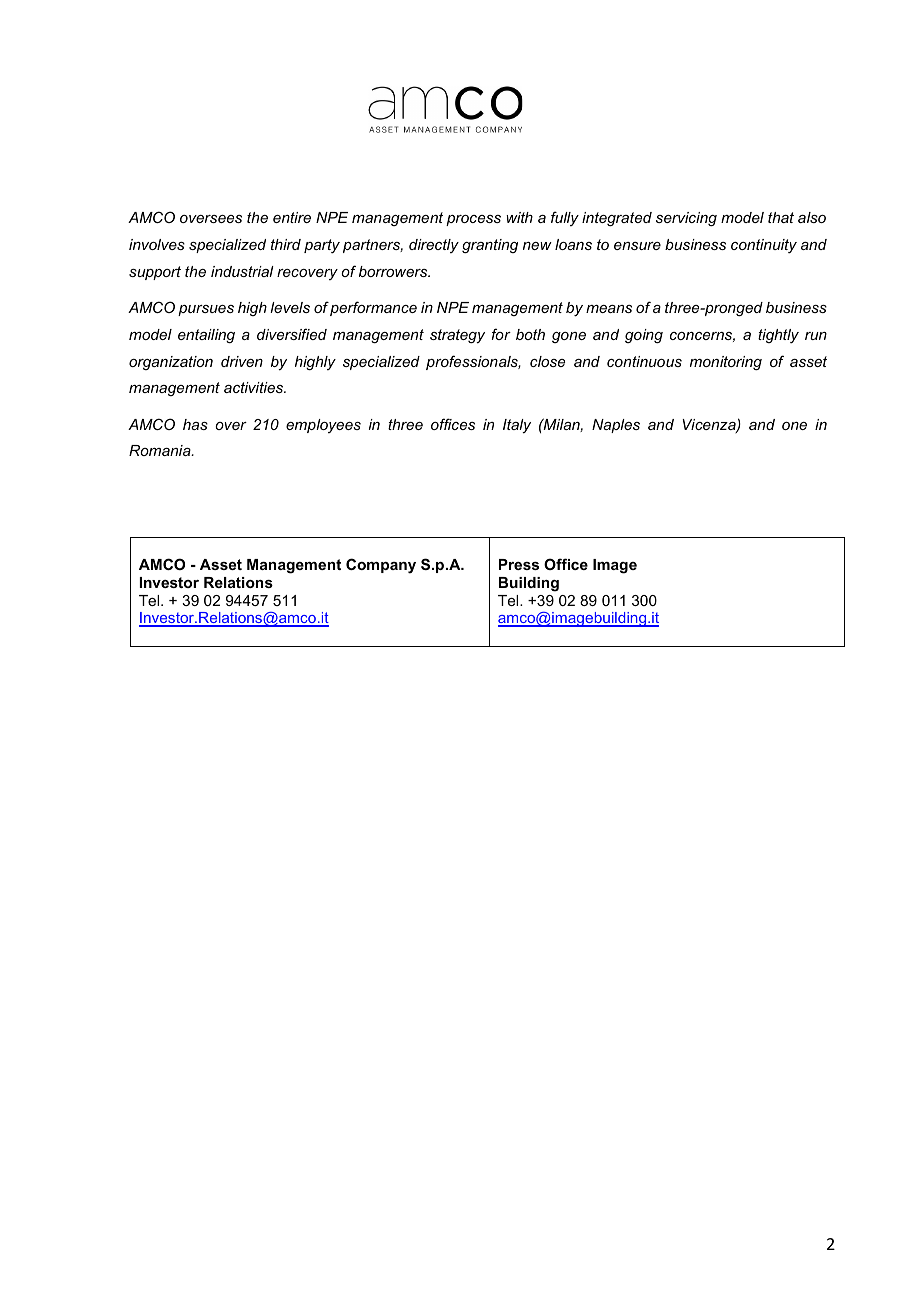  I want to click on process, so click(473, 220).
